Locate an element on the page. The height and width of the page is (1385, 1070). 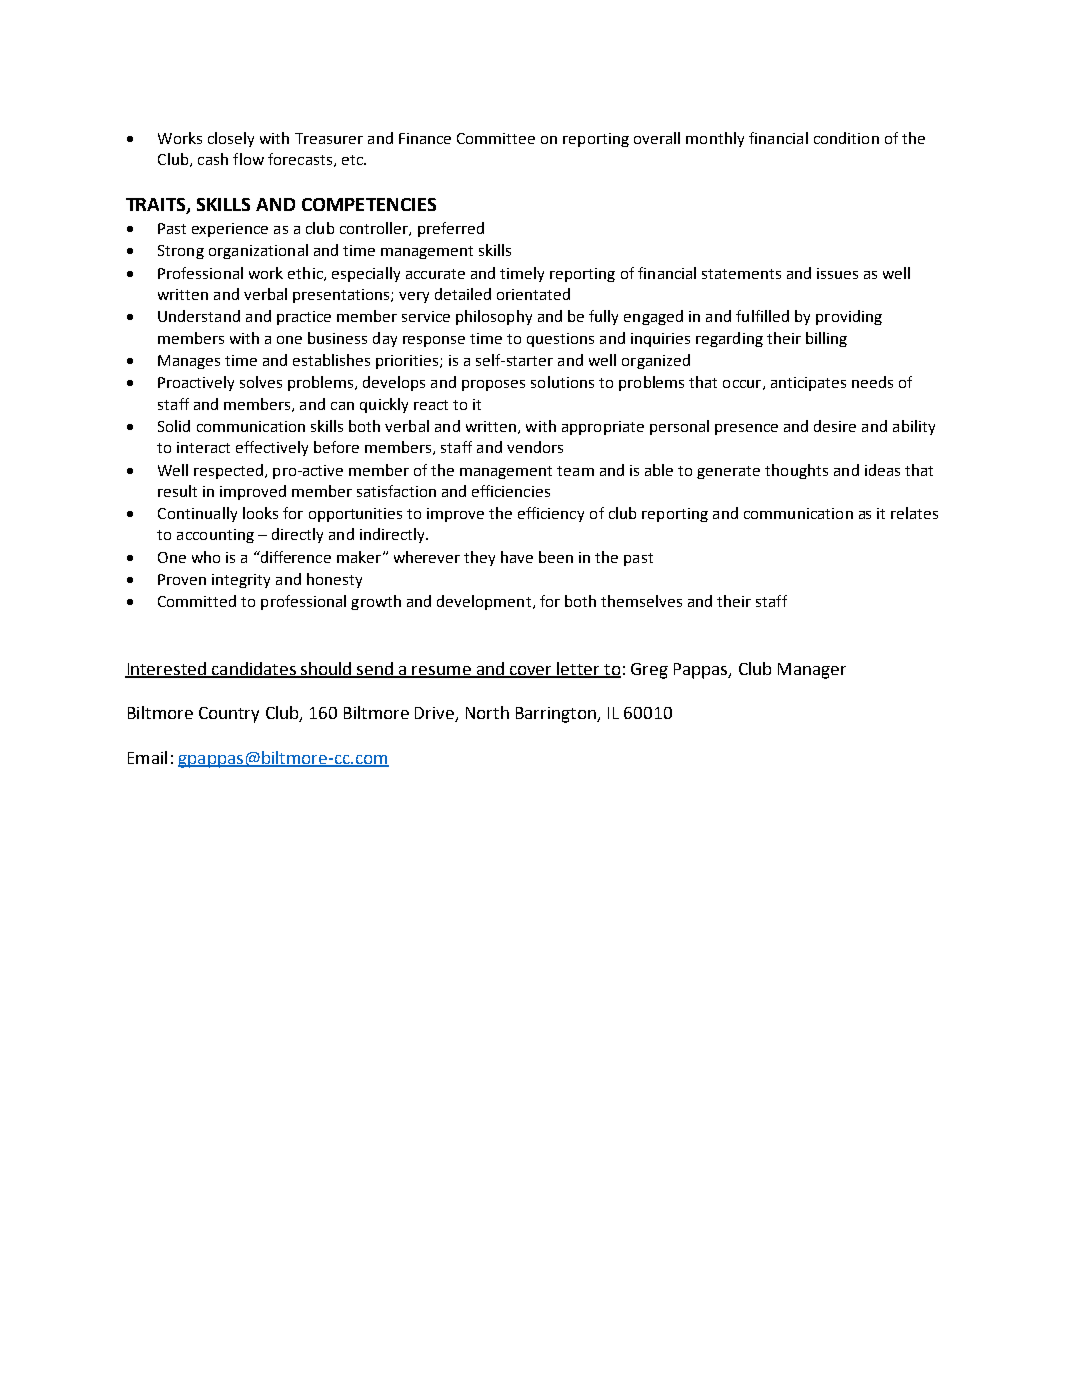
Committee is located at coordinates (496, 138).
